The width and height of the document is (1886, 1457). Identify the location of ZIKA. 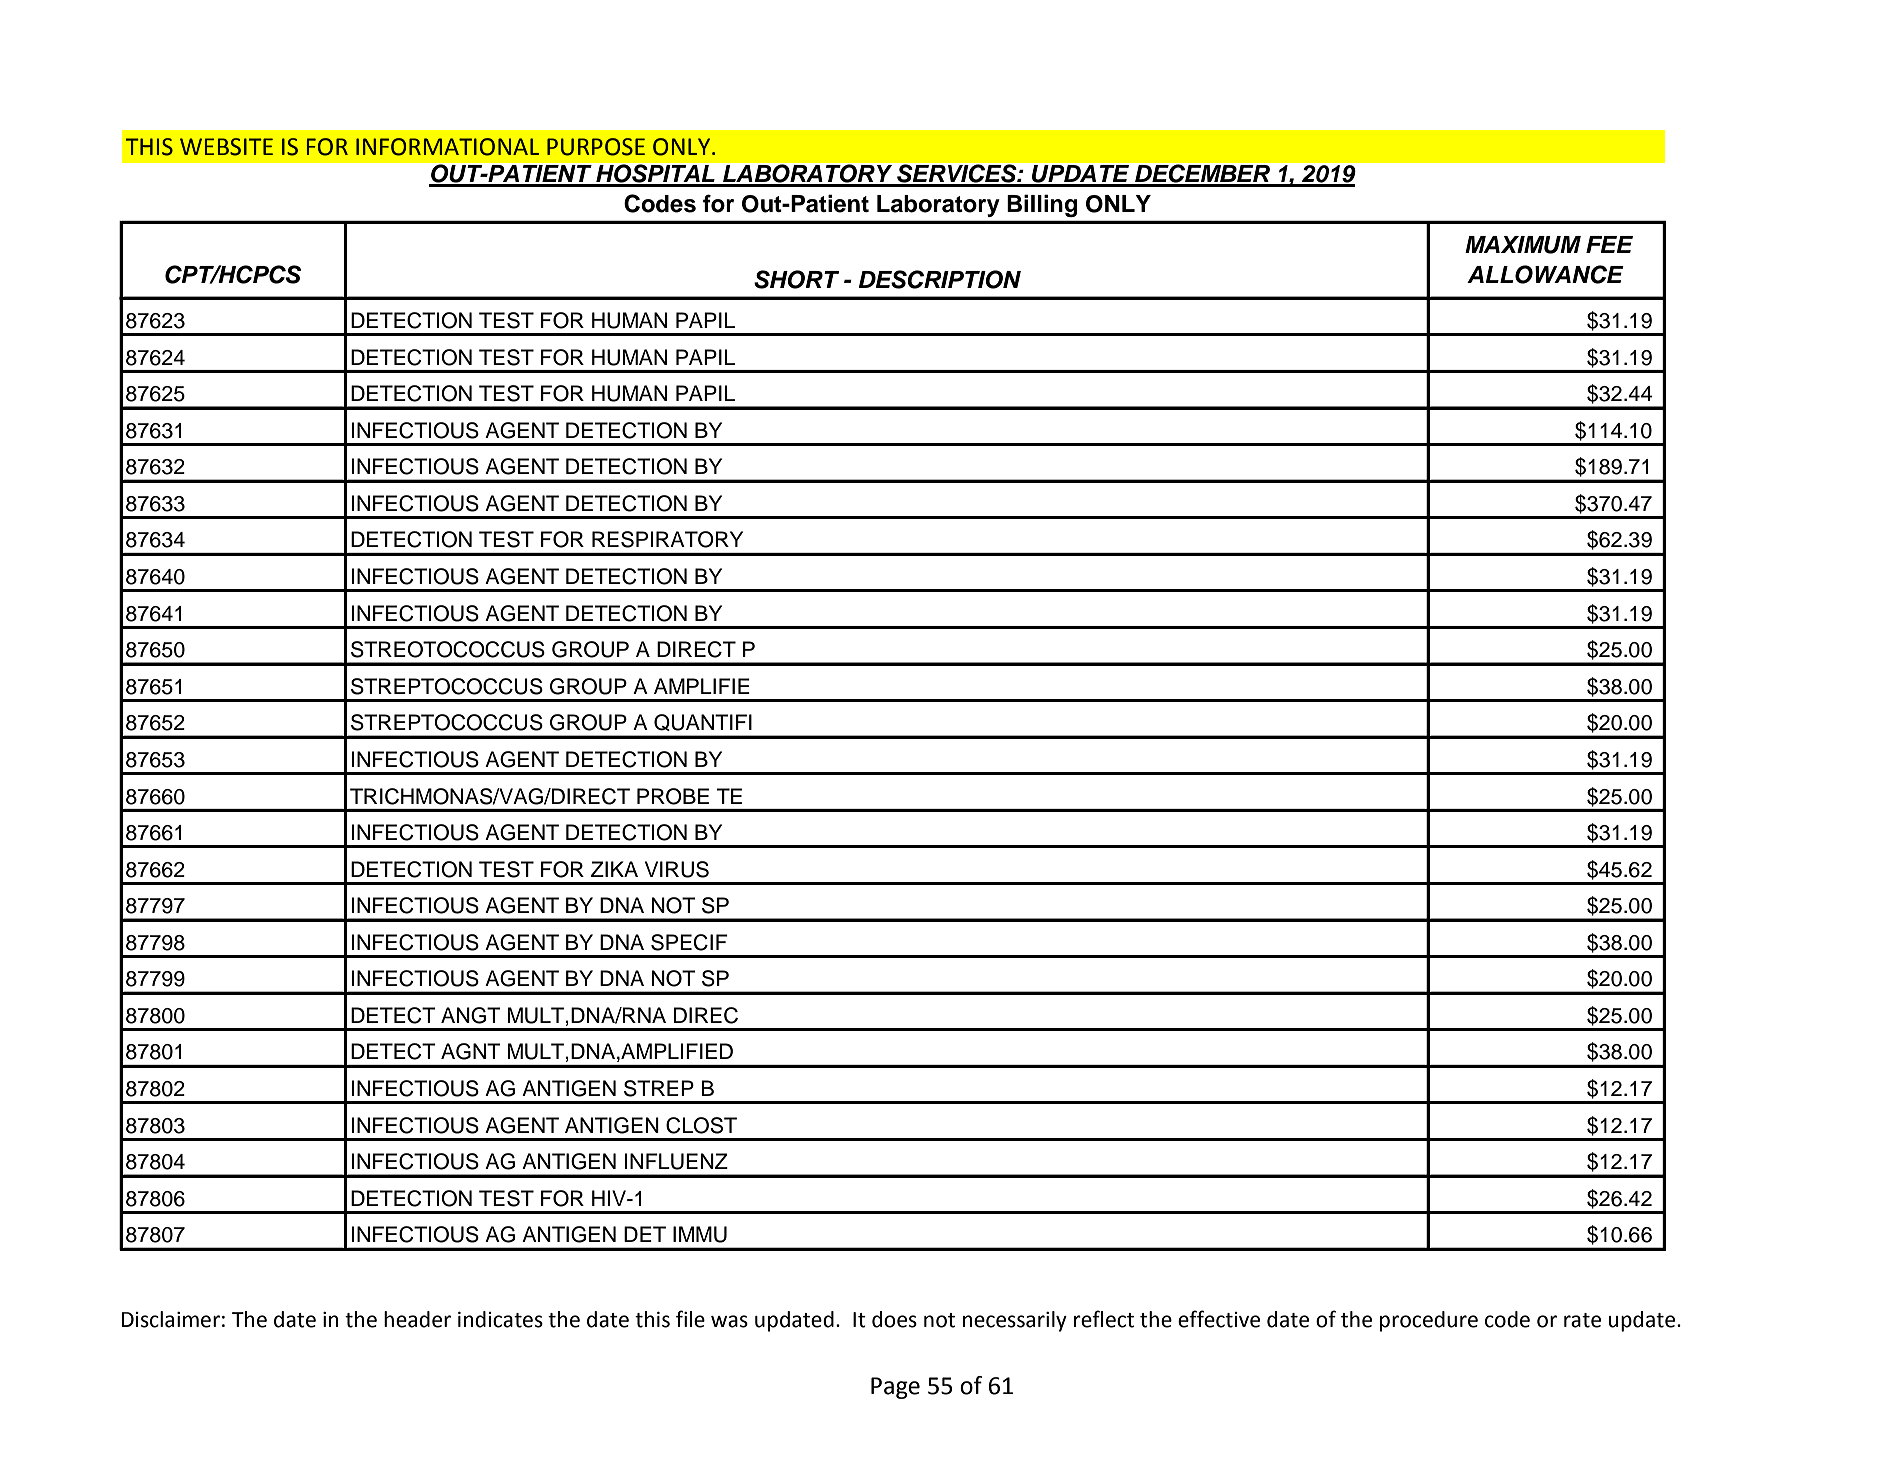
(614, 869).
